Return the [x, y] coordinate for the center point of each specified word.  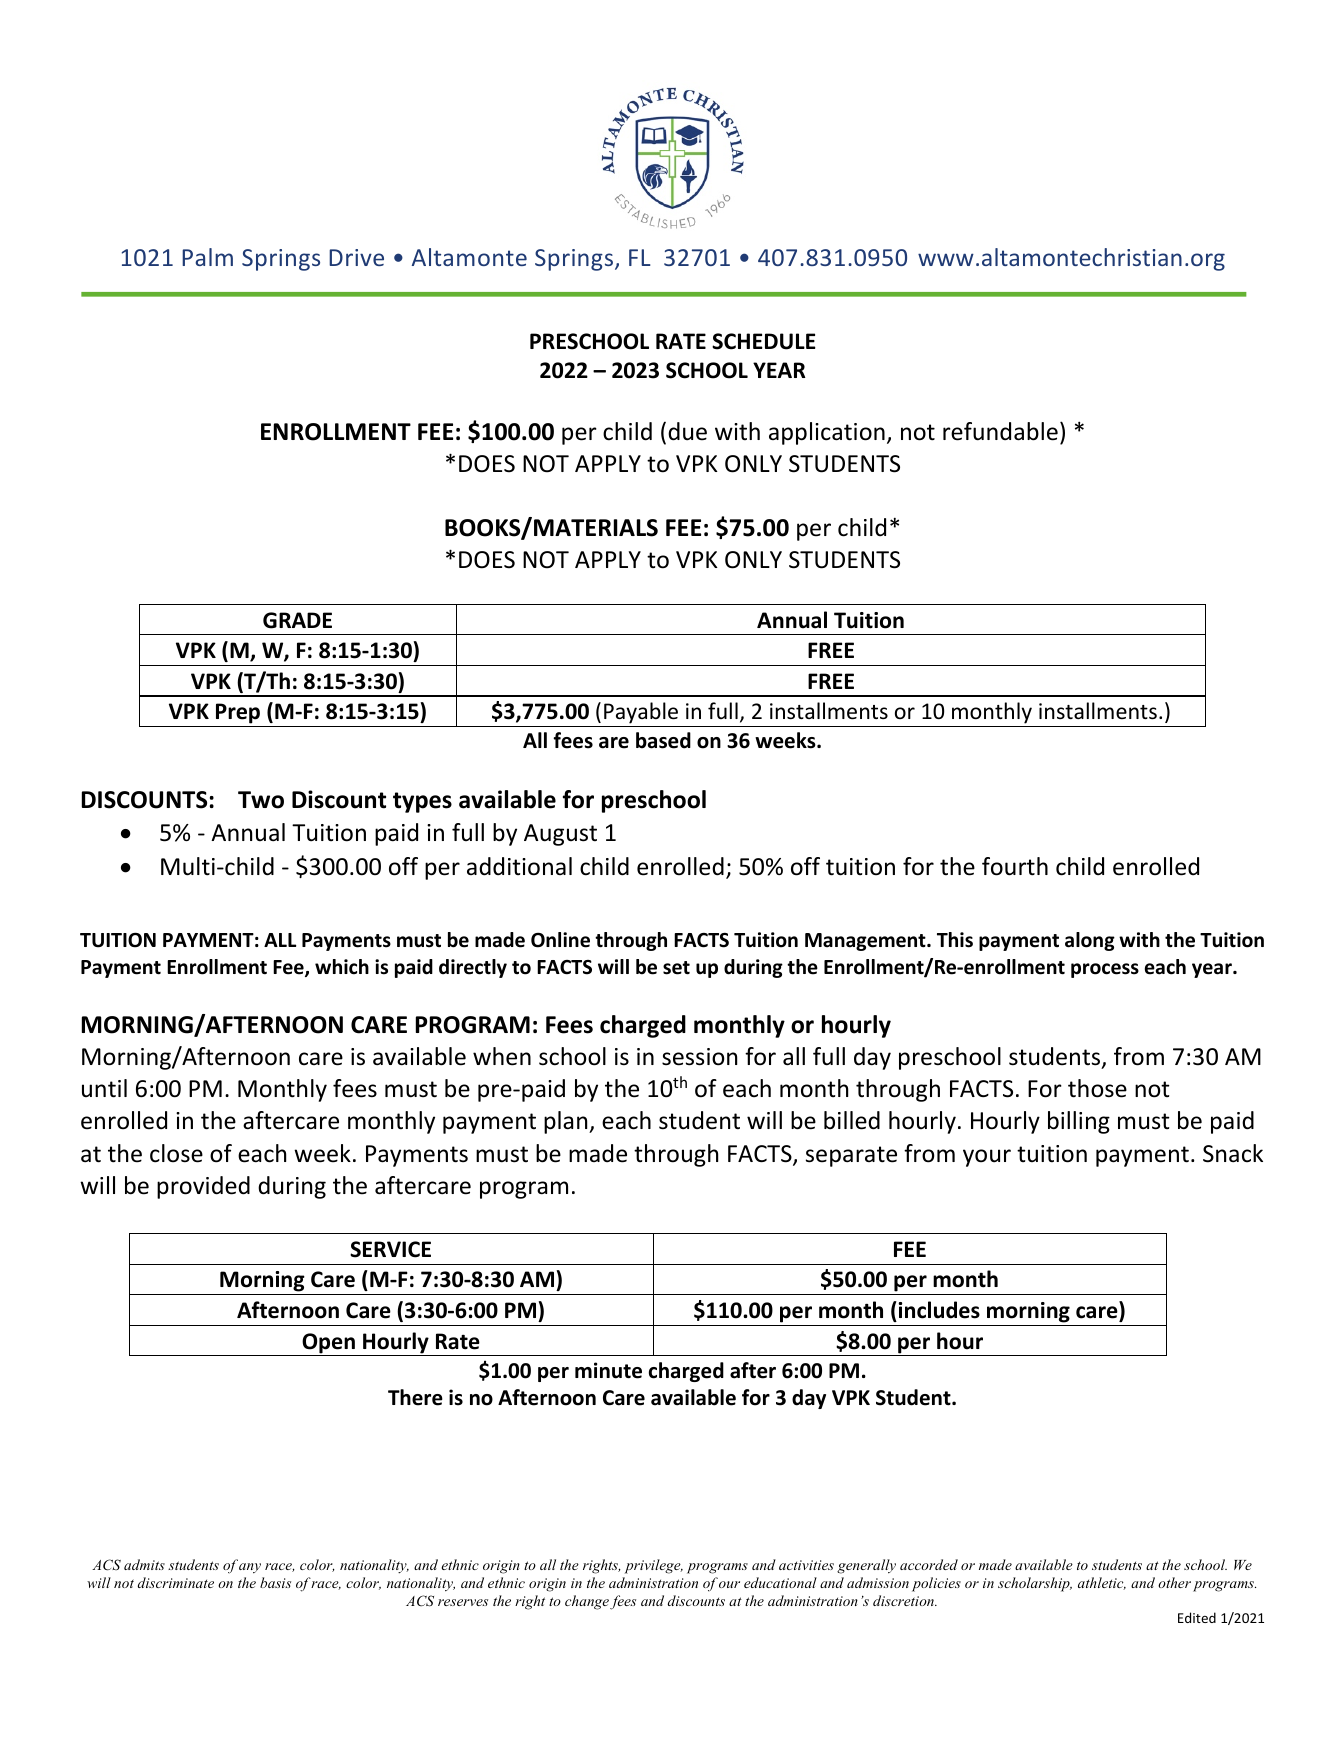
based [663, 740]
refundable [1000, 431]
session [699, 1057]
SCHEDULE [764, 341]
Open [328, 1344]
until [104, 1088]
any [250, 1568]
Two [261, 800]
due [687, 431]
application [827, 433]
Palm [207, 257]
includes [938, 1310]
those [1097, 1088]
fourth [1015, 866]
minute [608, 1370]
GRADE [297, 620]
